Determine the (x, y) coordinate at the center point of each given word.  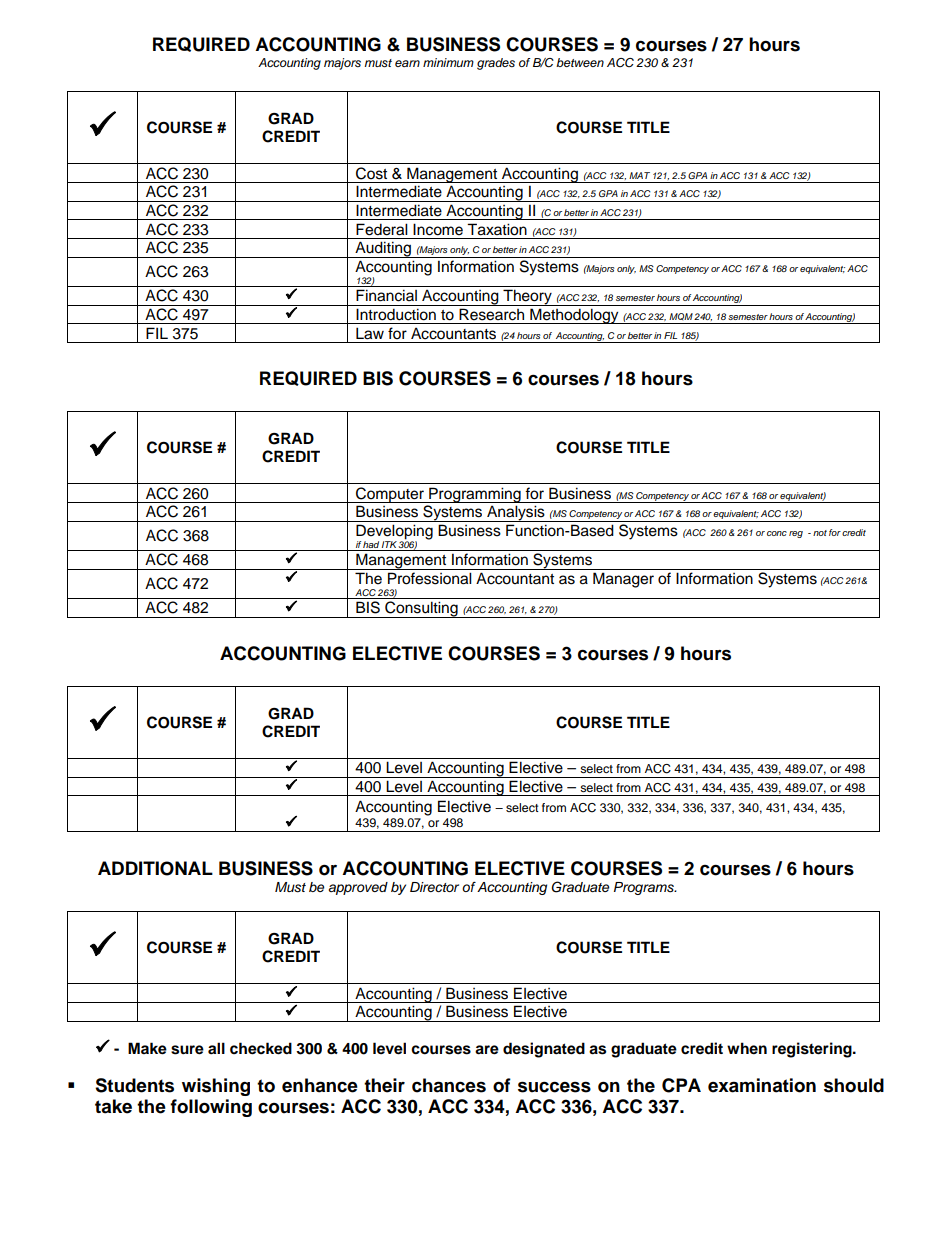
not (820, 533)
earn (407, 63)
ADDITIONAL (155, 868)
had (371, 546)
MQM (681, 316)
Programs (645, 888)
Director (434, 887)
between (580, 62)
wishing (216, 1087)
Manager (623, 580)
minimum (448, 62)
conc (777, 533)
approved (358, 888)
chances (449, 1085)
